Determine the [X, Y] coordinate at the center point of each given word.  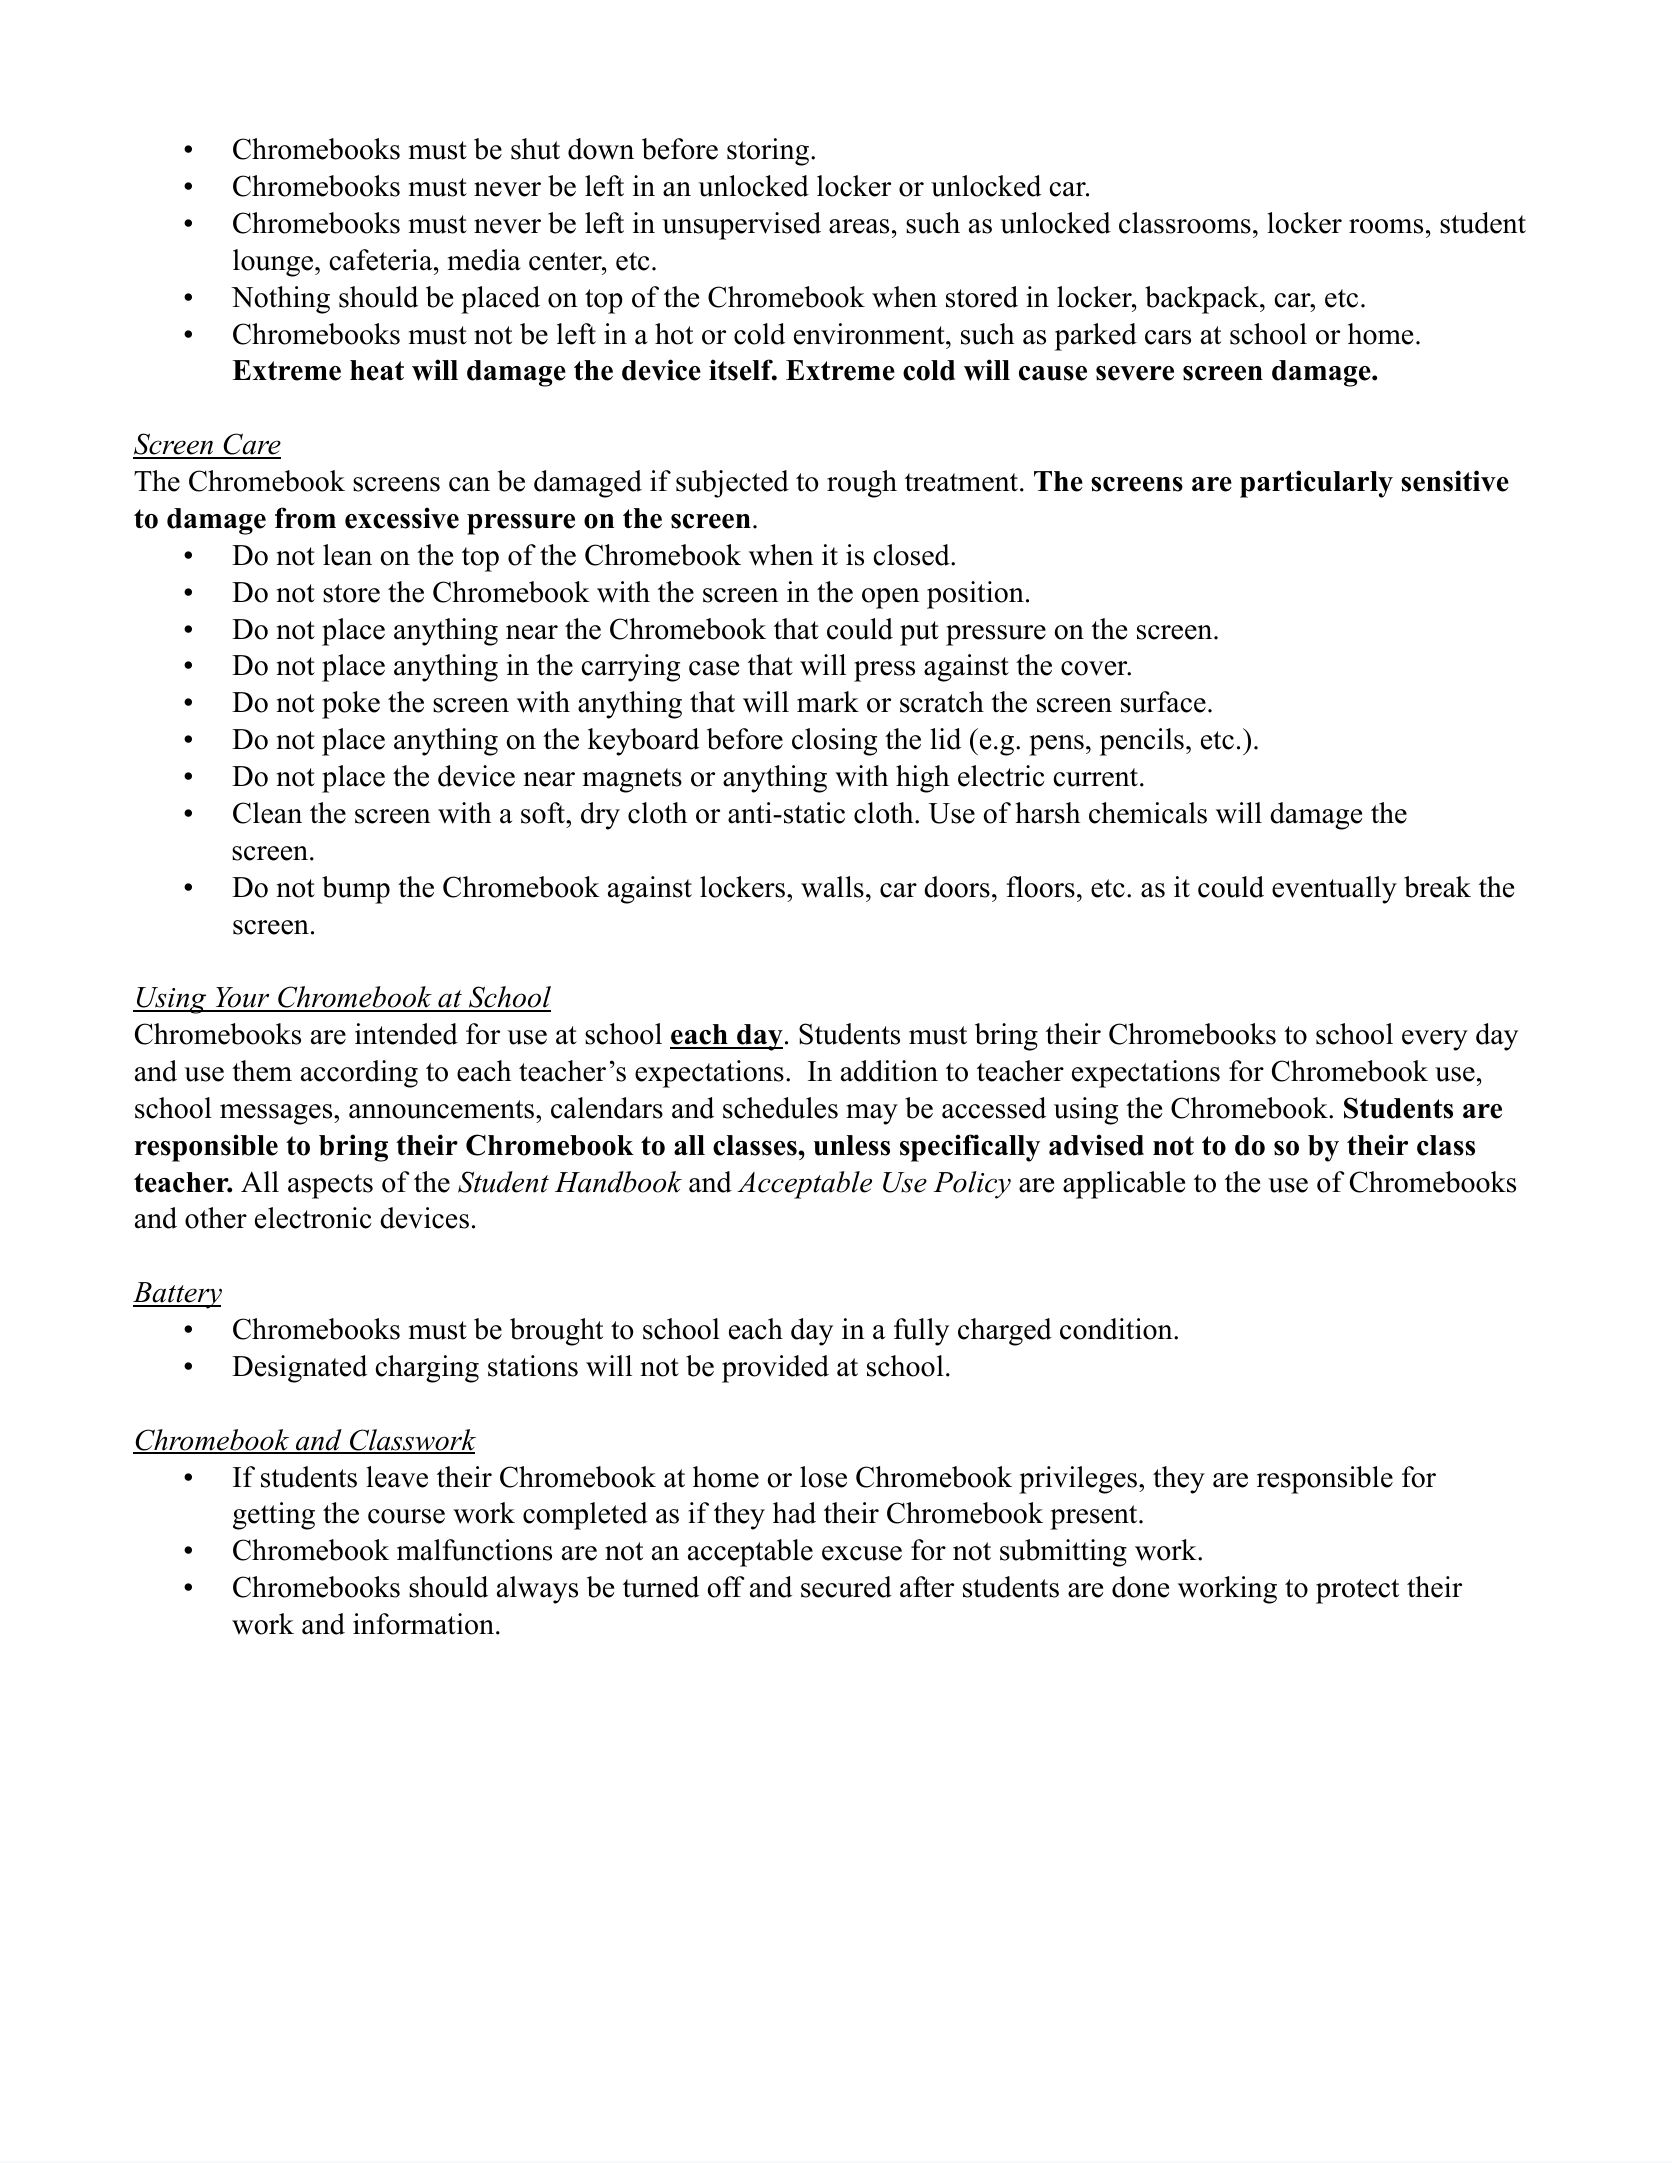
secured [846, 1587]
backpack [1203, 300]
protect [1357, 1591]
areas [859, 226]
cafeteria [382, 260]
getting [274, 1516]
